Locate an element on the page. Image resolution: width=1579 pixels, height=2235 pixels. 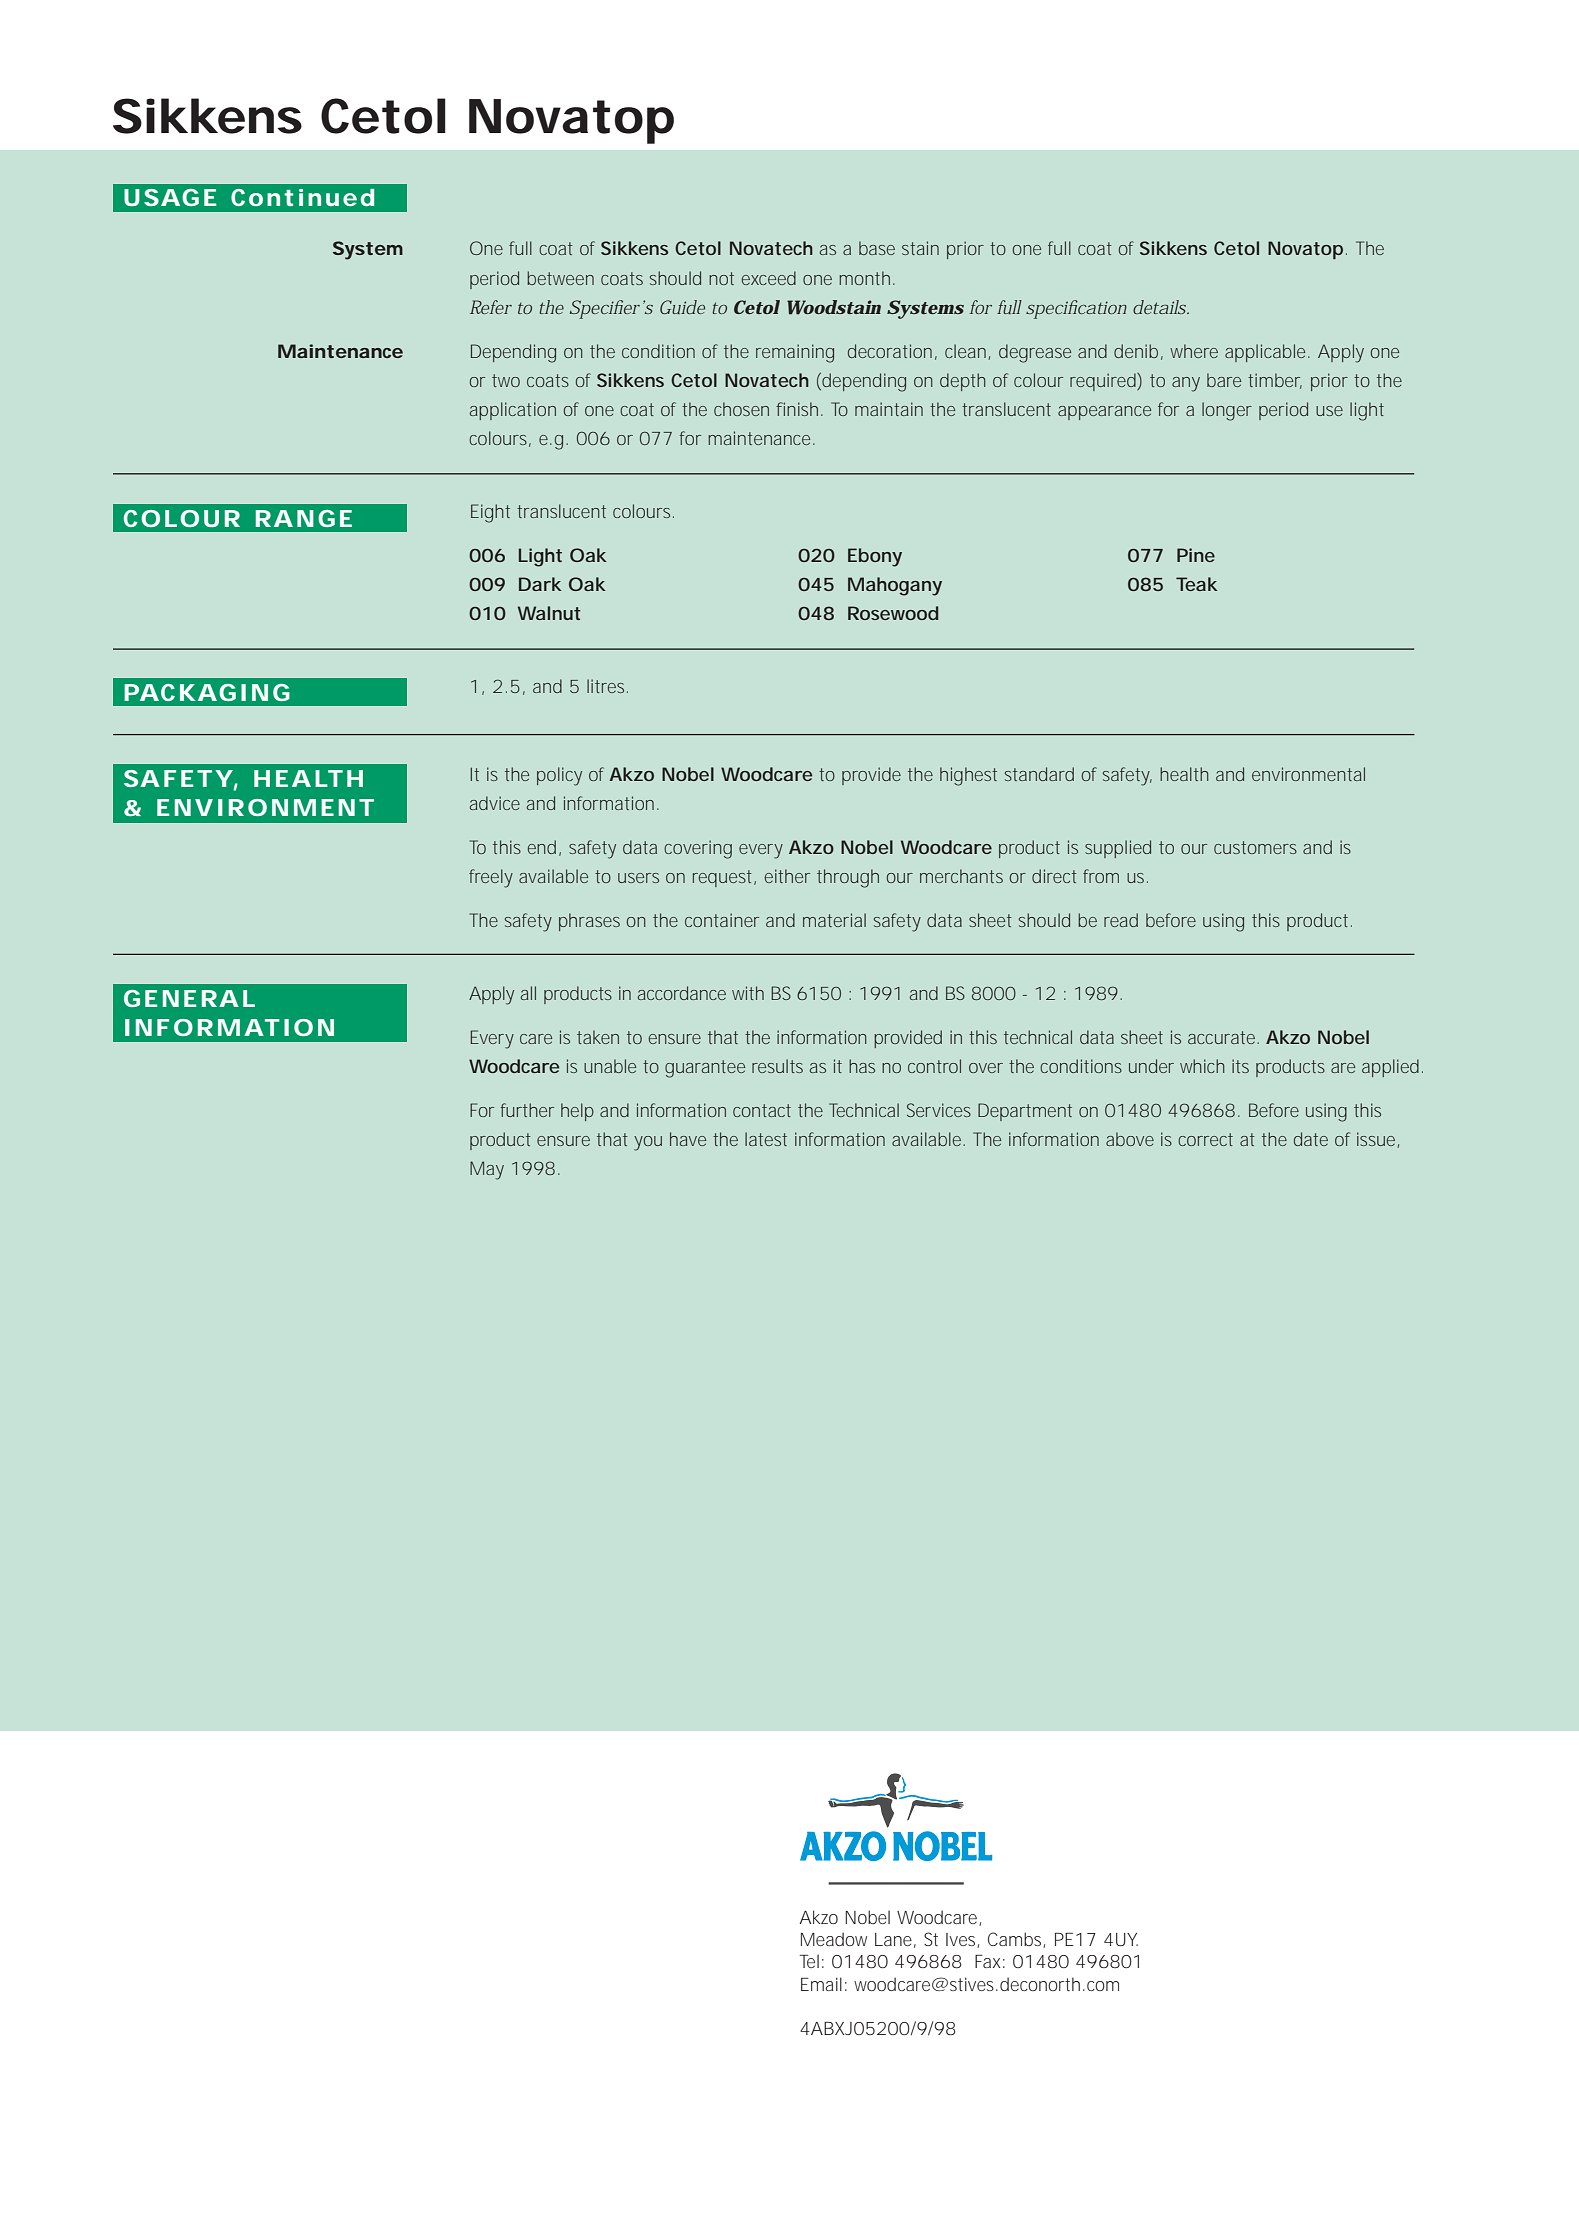
help is located at coordinates (577, 1112).
